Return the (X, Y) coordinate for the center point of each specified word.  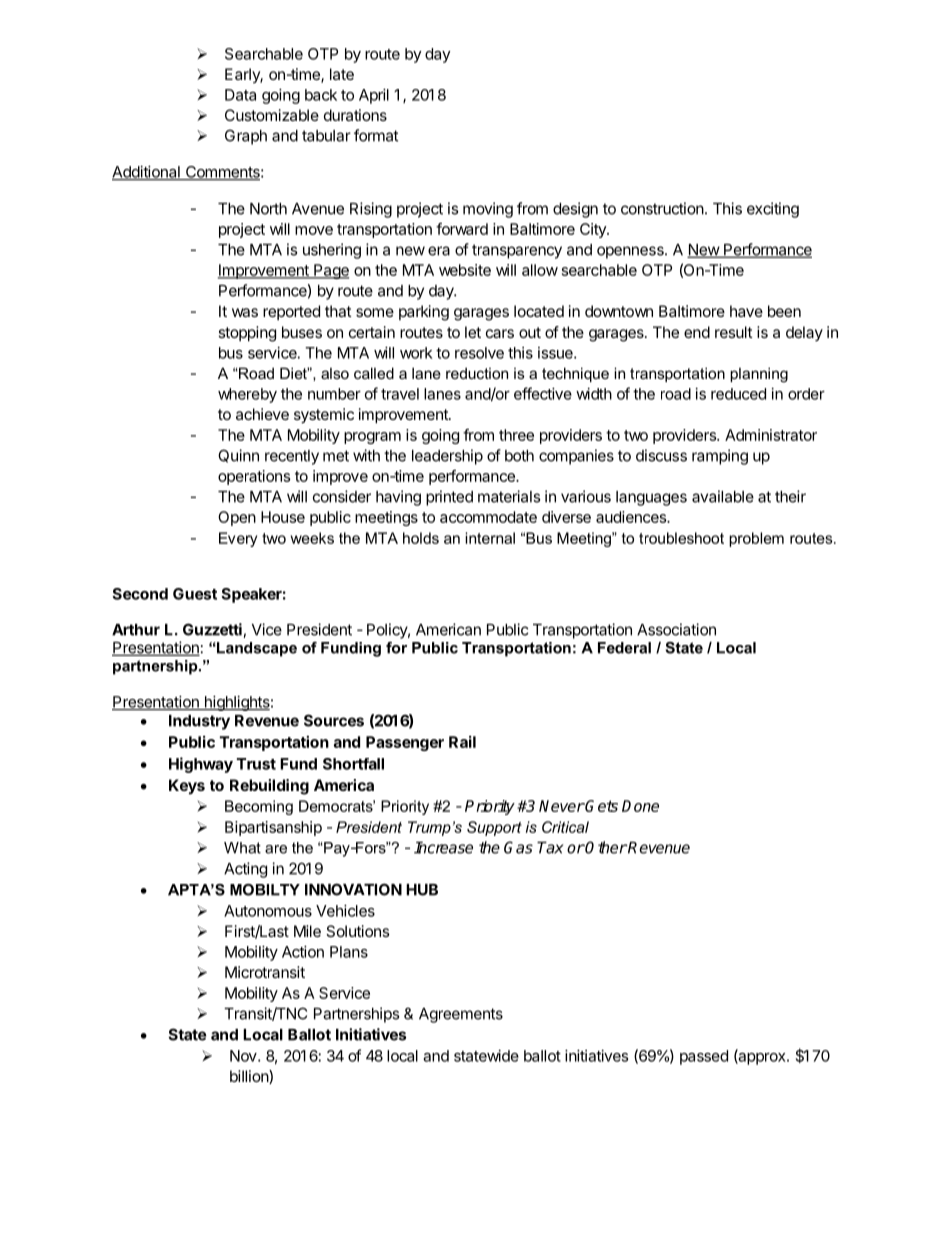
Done (640, 806)
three (516, 435)
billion (250, 1077)
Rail (462, 742)
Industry (199, 722)
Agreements (461, 1015)
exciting (773, 210)
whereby (247, 395)
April (374, 96)
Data (240, 95)
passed (704, 1057)
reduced (738, 394)
